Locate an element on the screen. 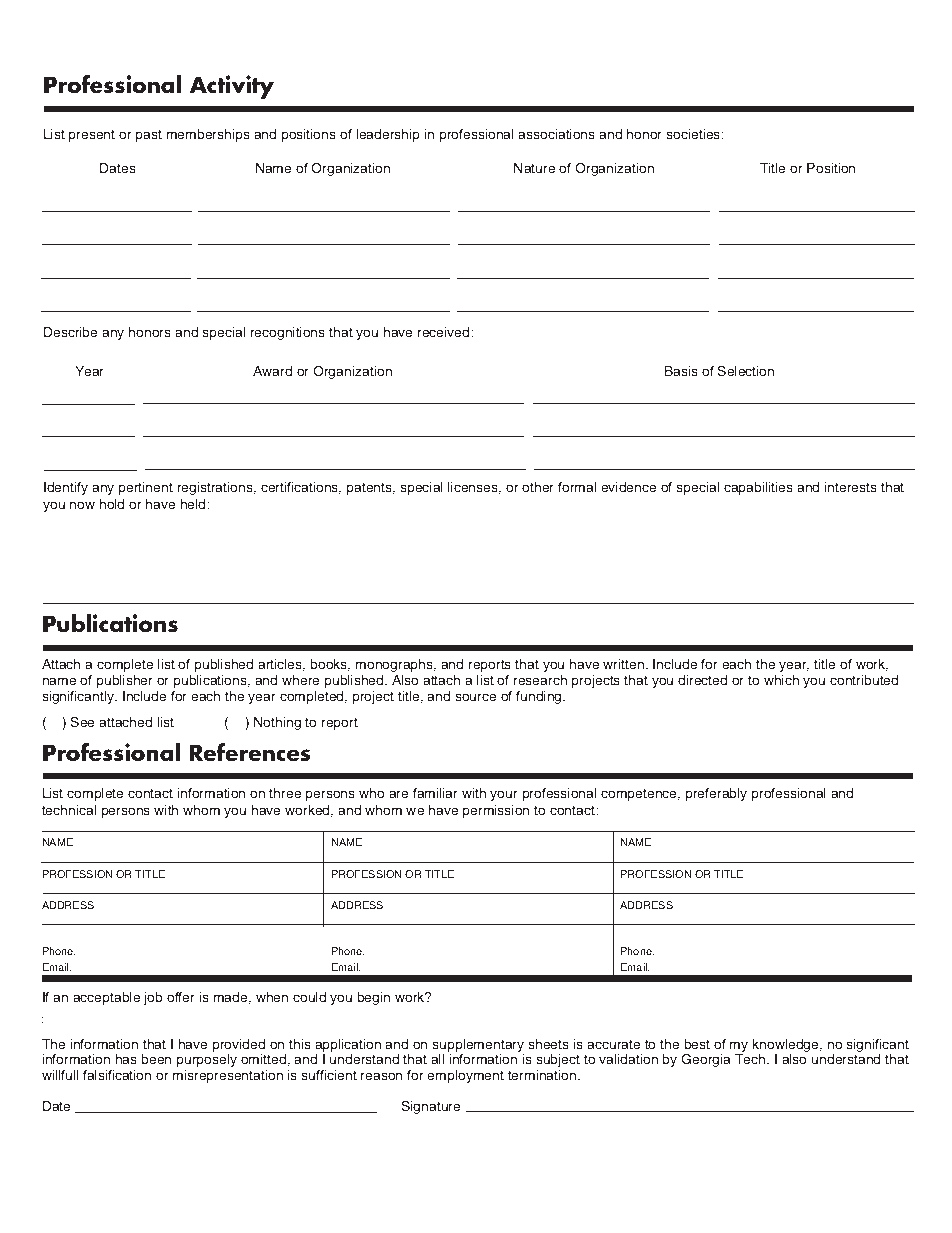 This screenshot has height=1233, width=952. past is located at coordinates (149, 135).
